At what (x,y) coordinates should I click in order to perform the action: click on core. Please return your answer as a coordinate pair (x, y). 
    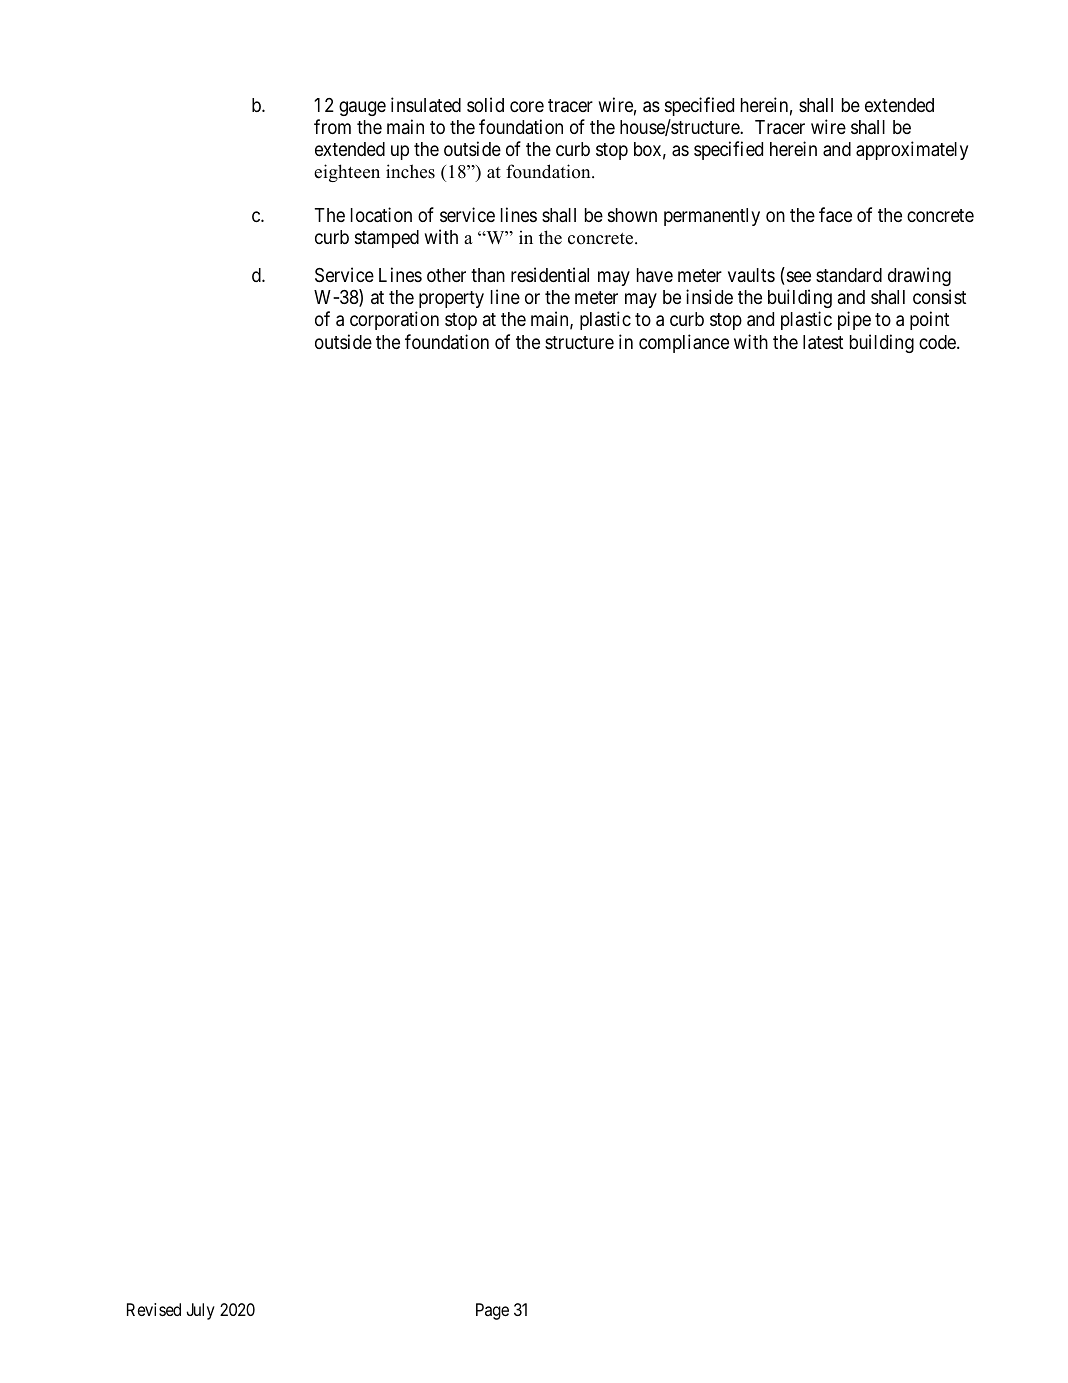
    Looking at the image, I should click on (527, 106).
